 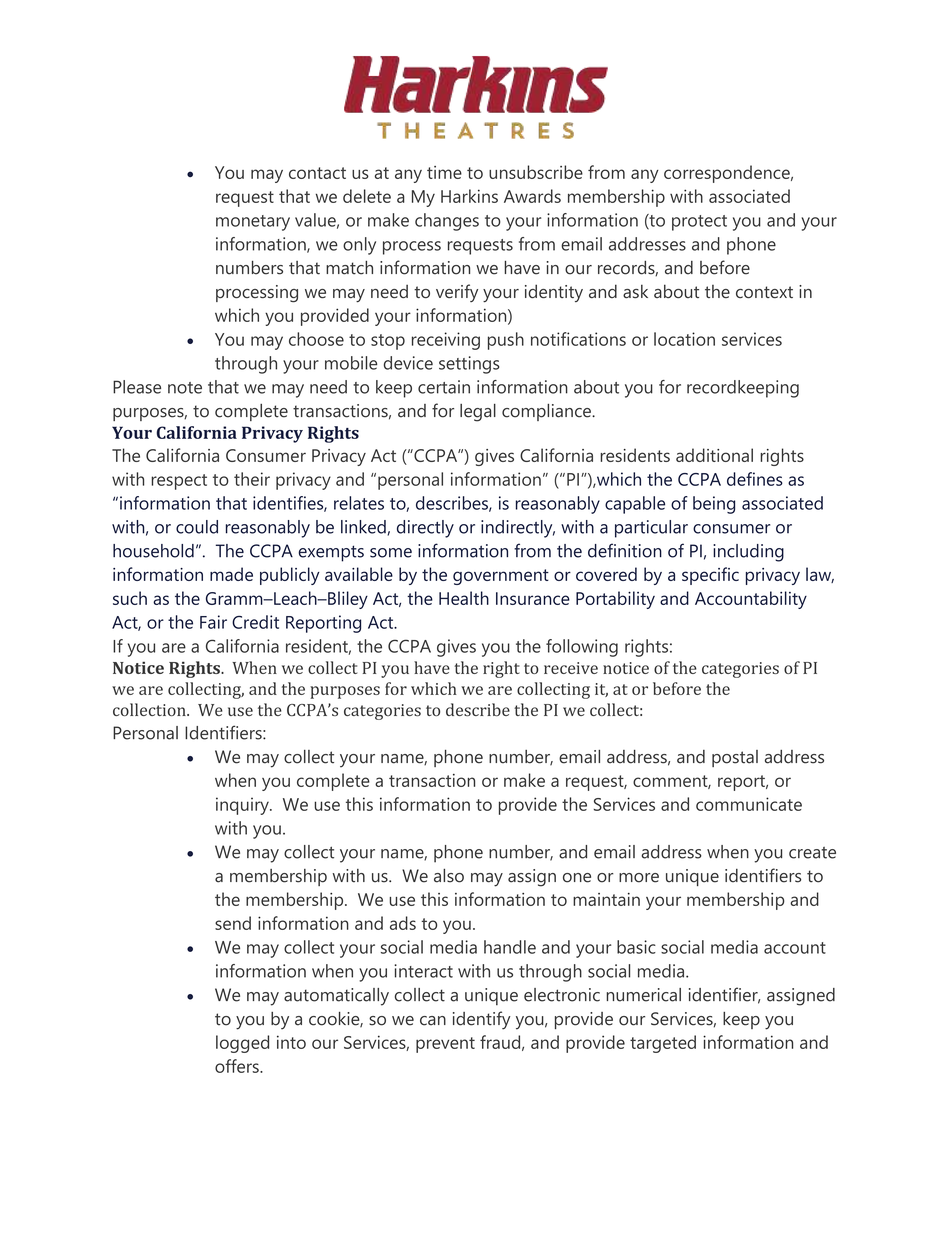 I want to click on protect, so click(x=699, y=223).
